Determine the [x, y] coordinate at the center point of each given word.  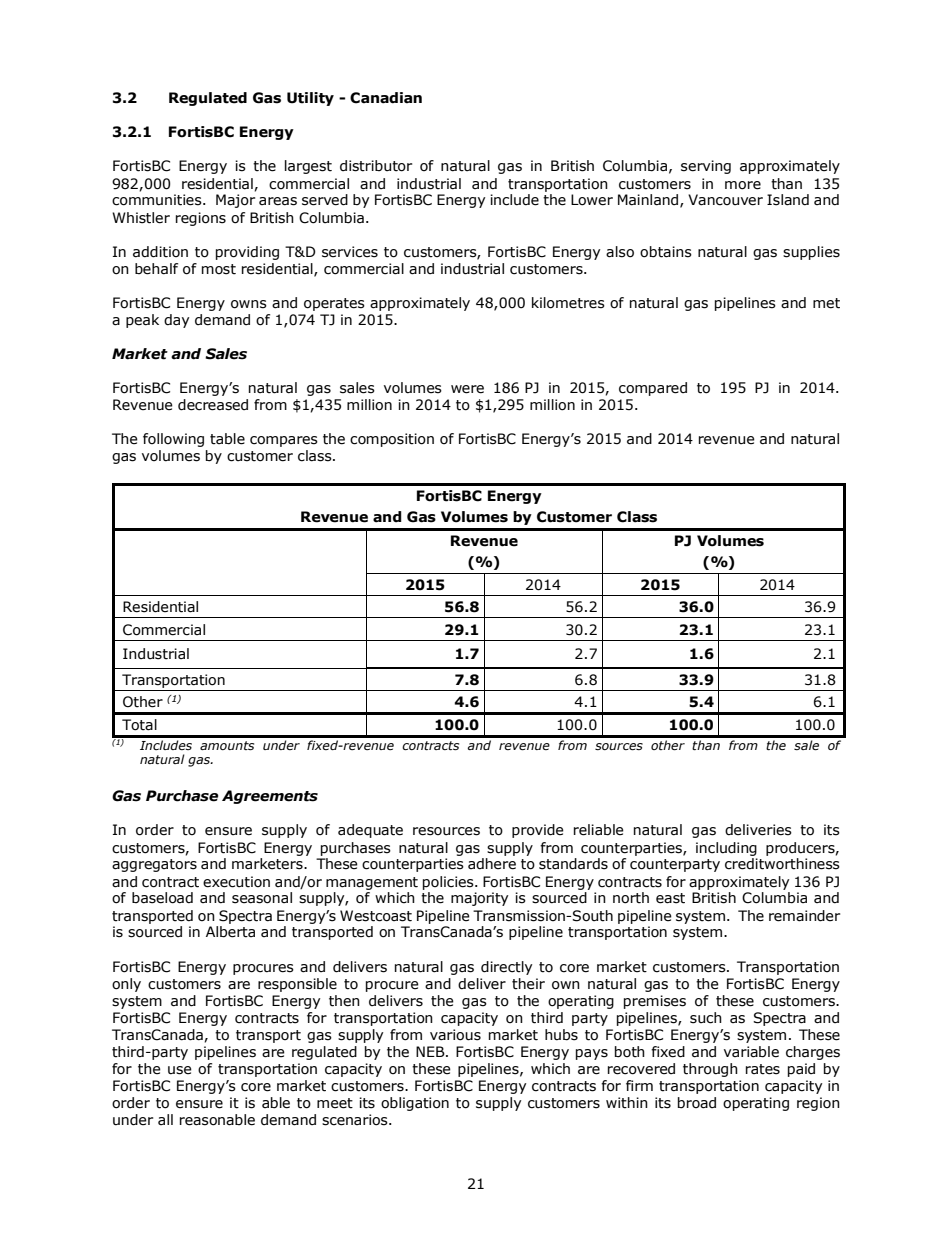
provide [538, 831]
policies [449, 883]
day [176, 321]
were [467, 389]
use [180, 1070]
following [173, 440]
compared [653, 389]
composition [392, 440]
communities [158, 200]
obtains [666, 252]
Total [139, 725]
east [670, 898]
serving [706, 167]
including [726, 849]
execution [236, 882]
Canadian [386, 98]
